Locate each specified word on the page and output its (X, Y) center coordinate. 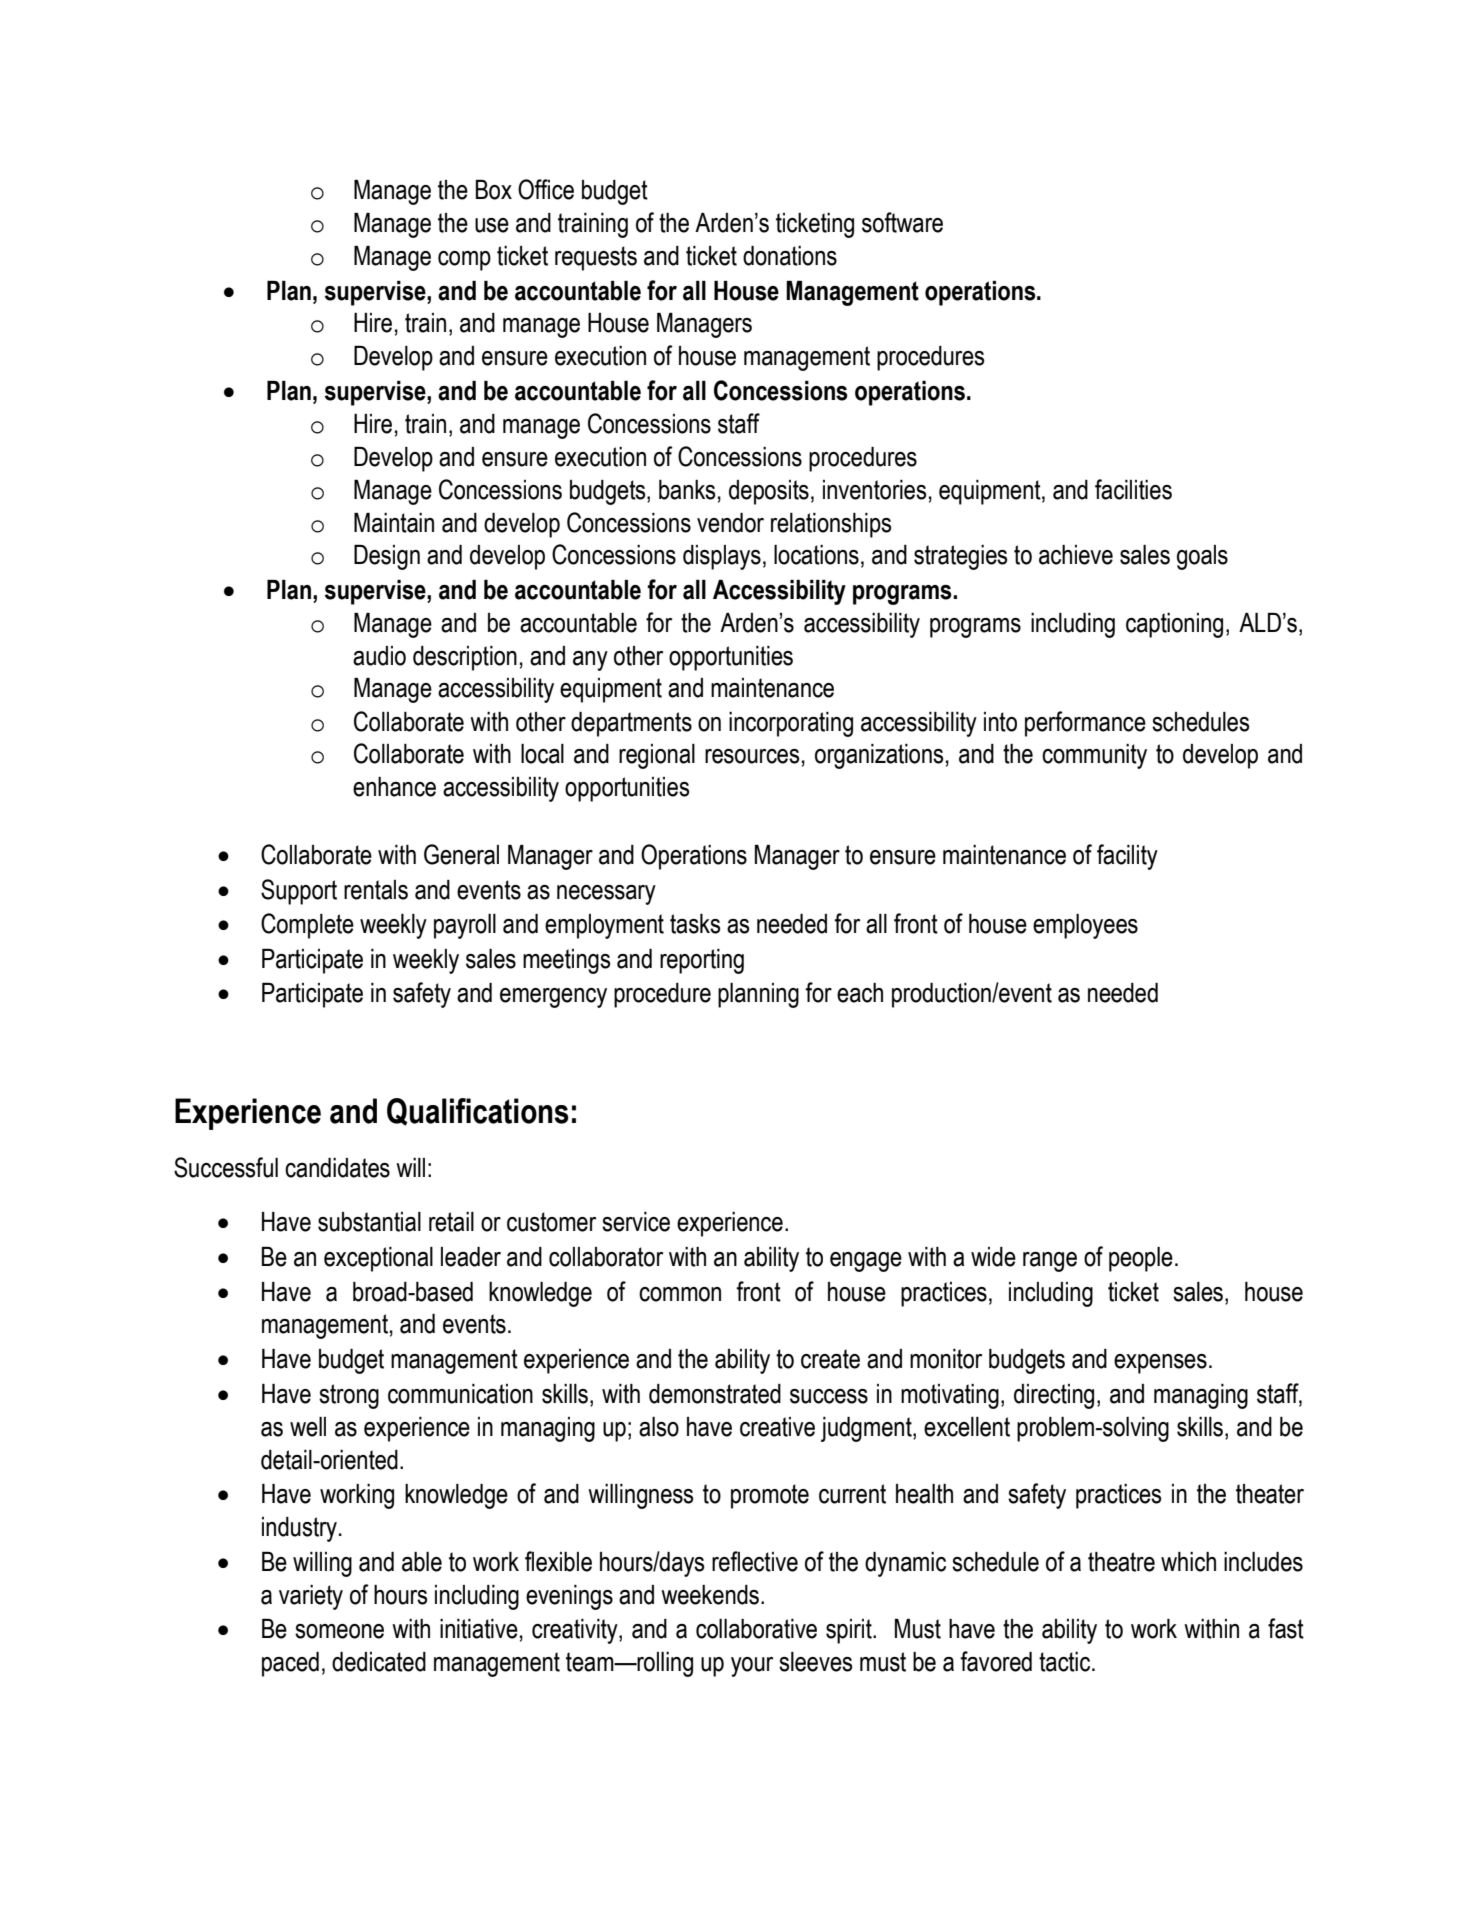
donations (790, 256)
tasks (695, 924)
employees (1085, 926)
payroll (465, 926)
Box (494, 190)
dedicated (379, 1662)
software (902, 222)
